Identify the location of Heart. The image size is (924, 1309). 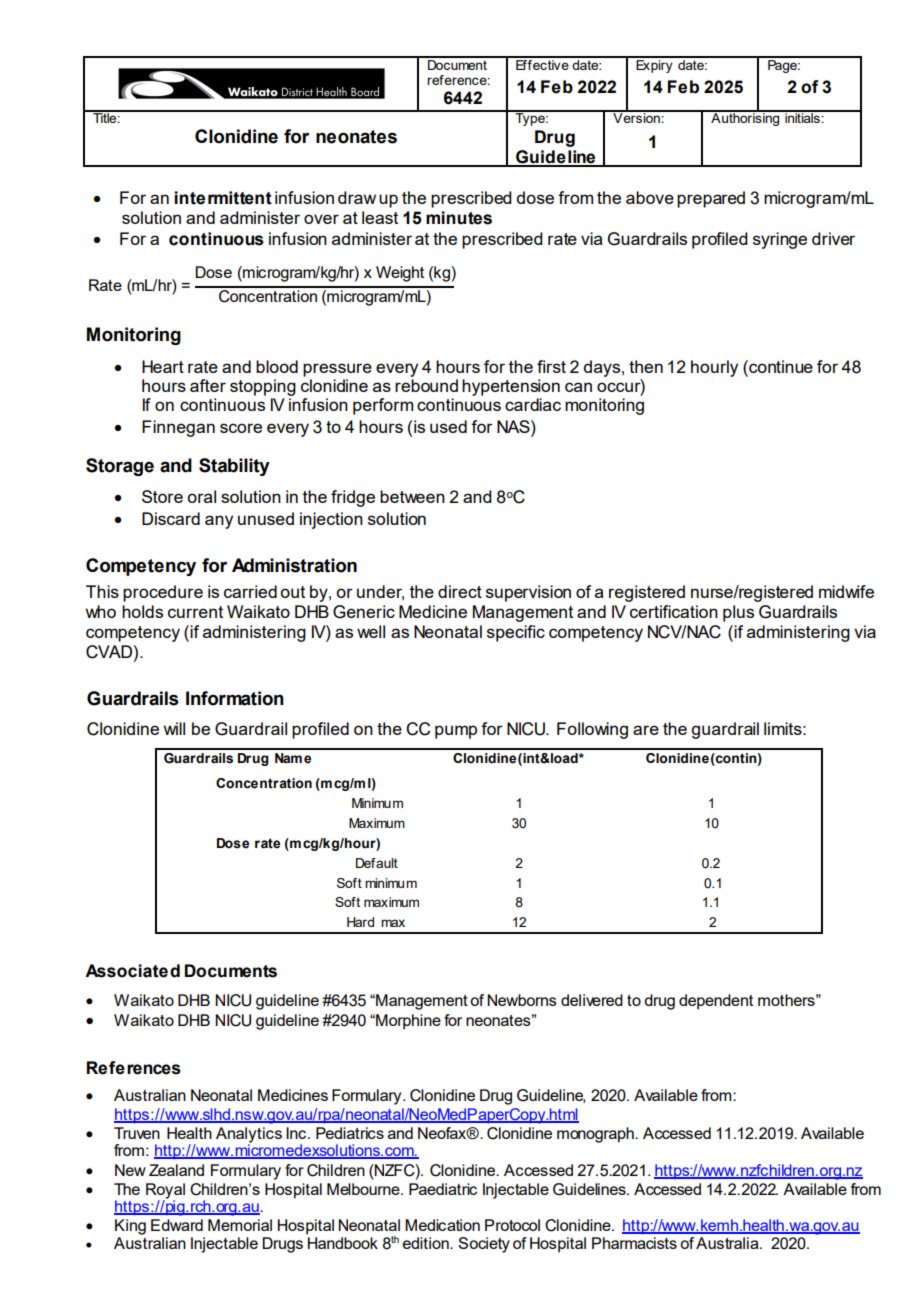
(163, 366).
